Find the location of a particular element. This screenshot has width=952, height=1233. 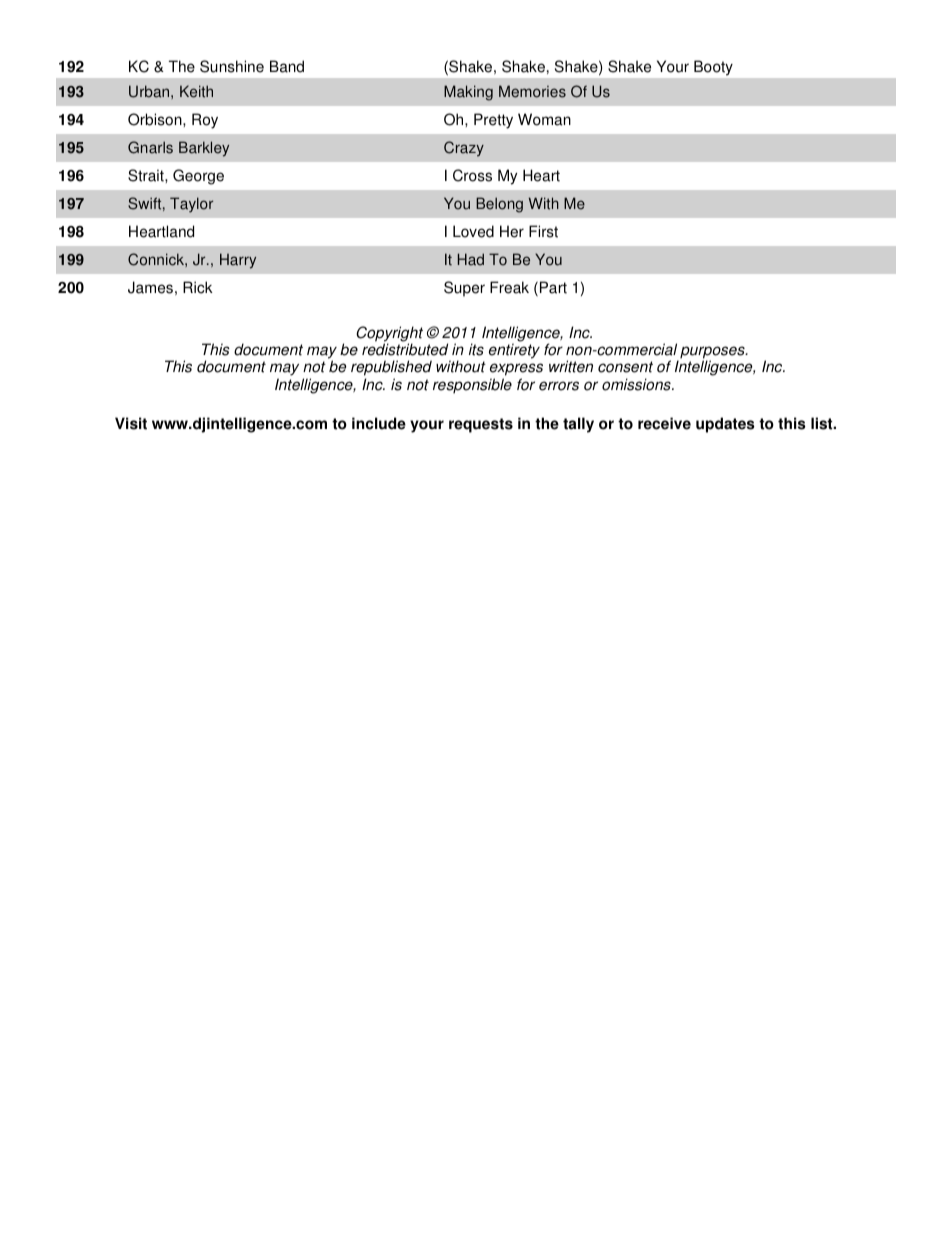

Crazy is located at coordinates (464, 149).
